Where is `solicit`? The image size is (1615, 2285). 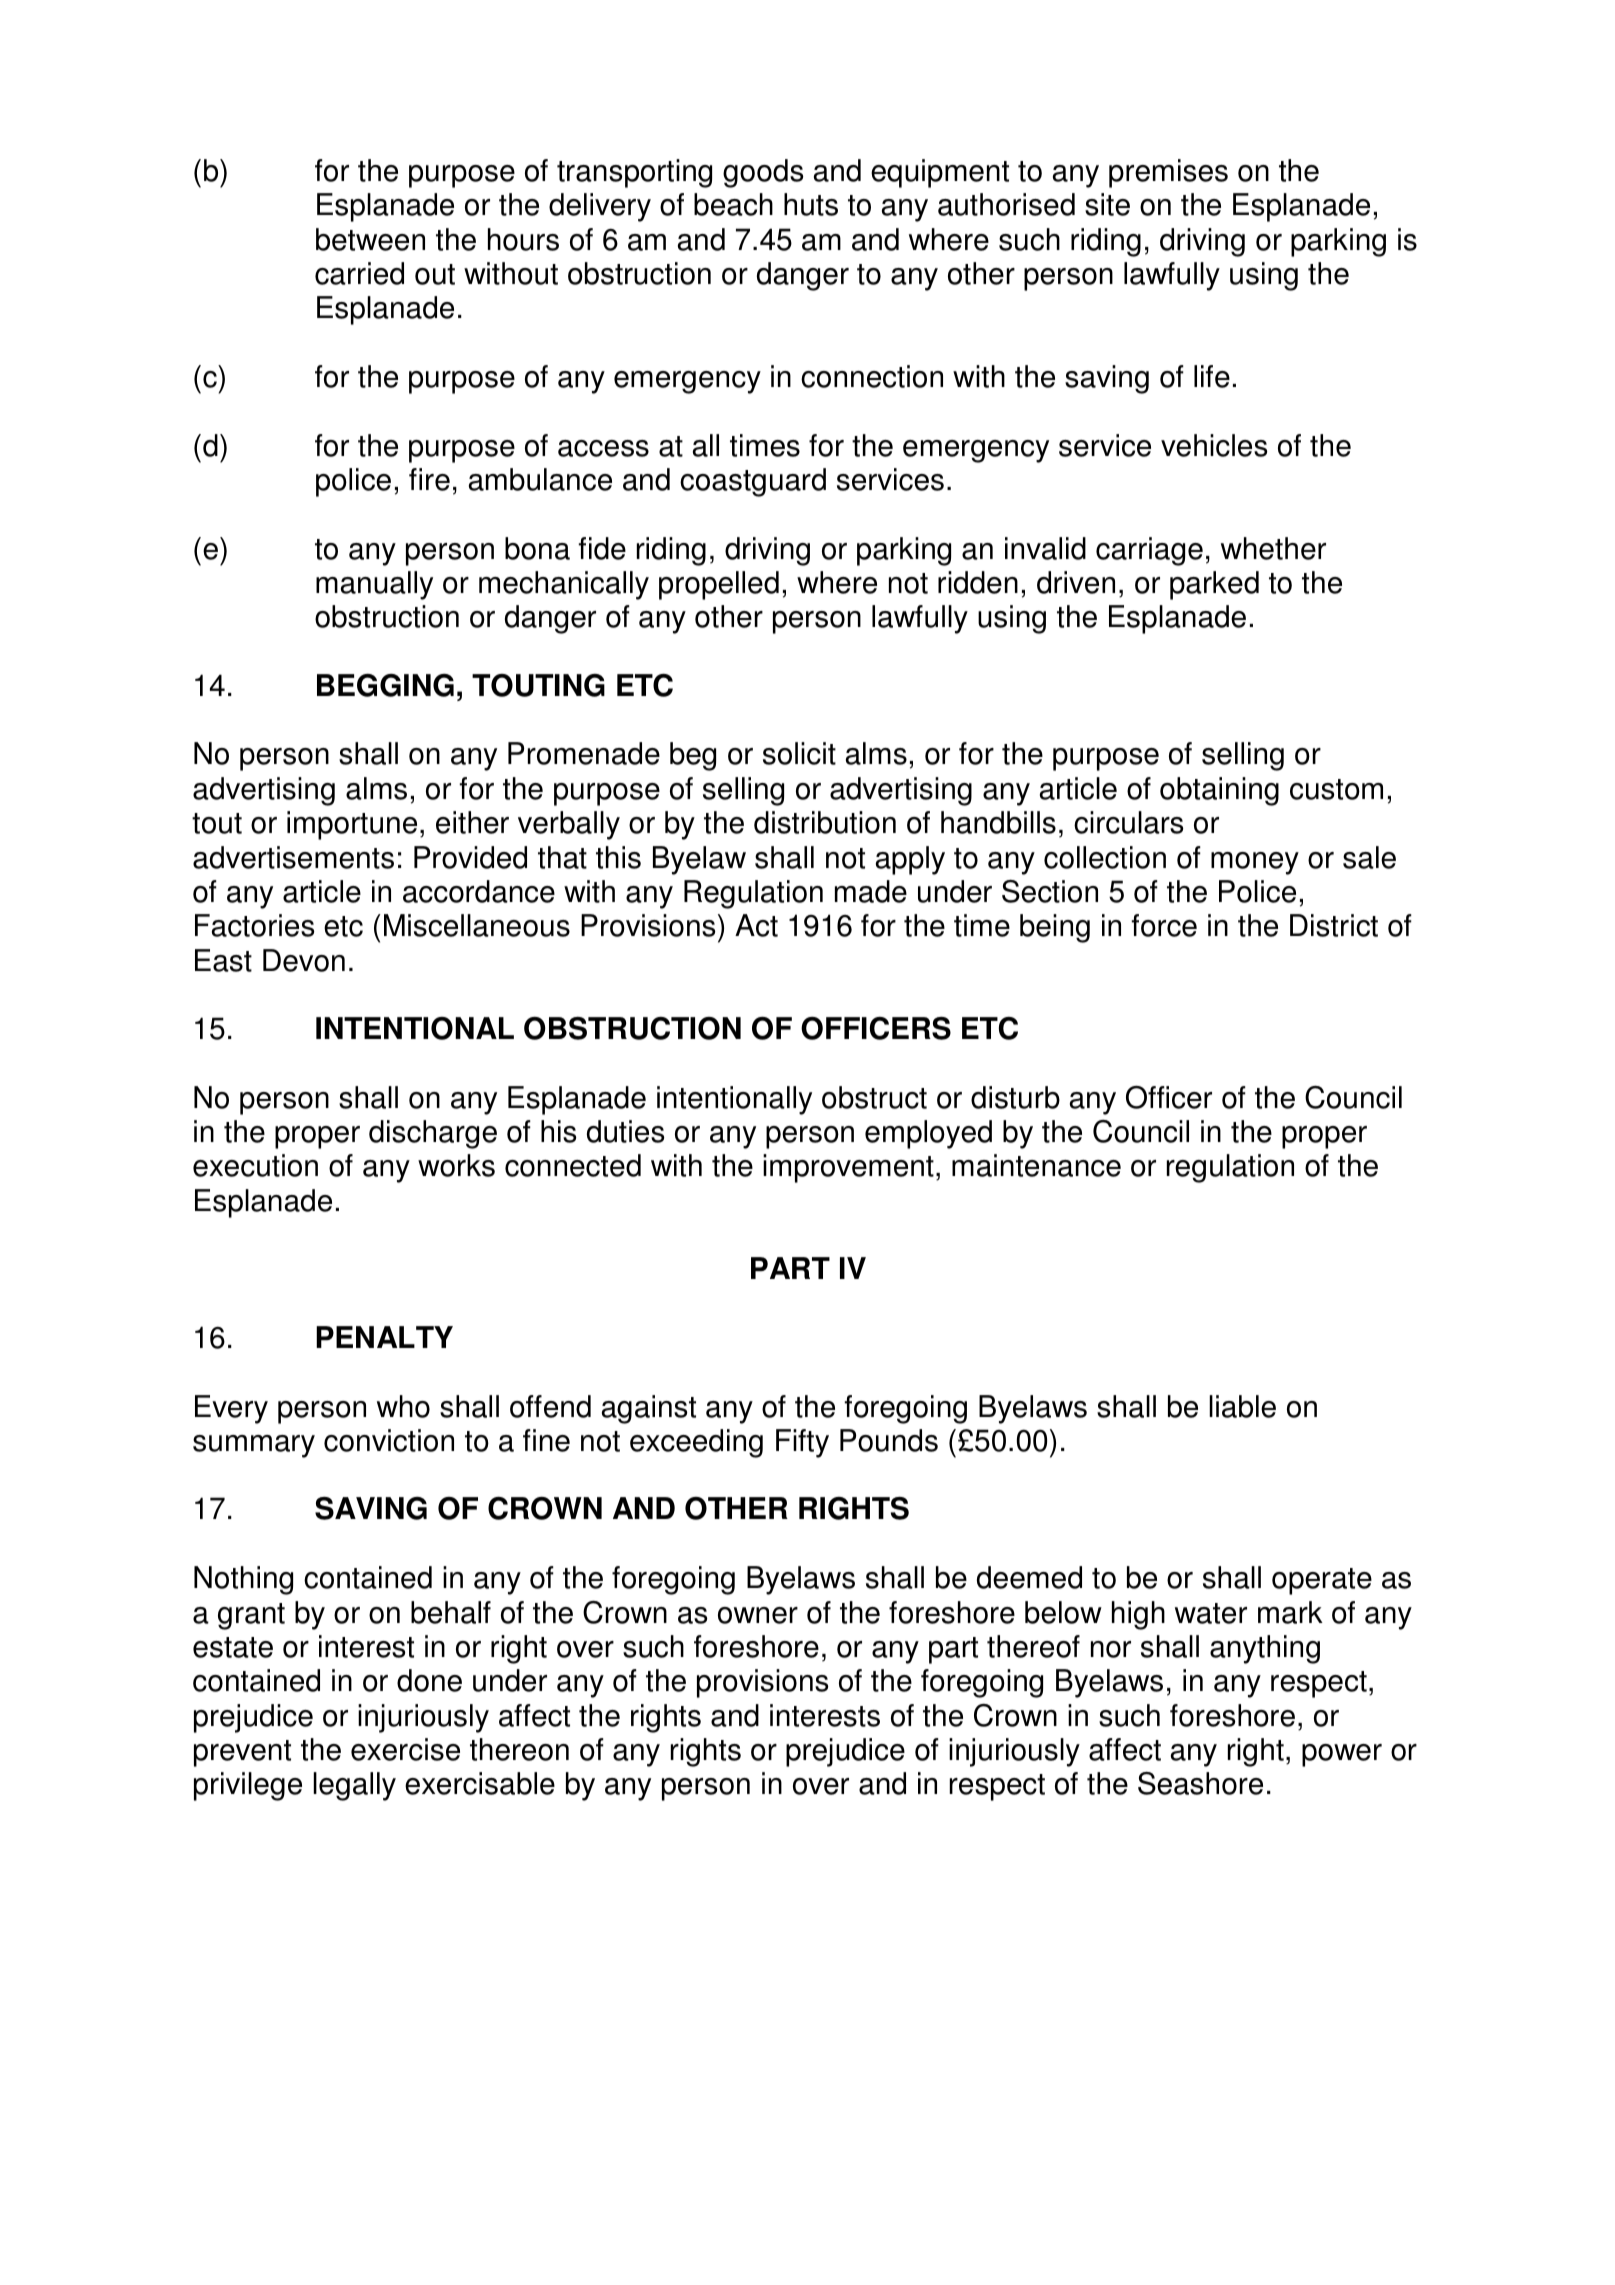 solicit is located at coordinates (799, 753).
